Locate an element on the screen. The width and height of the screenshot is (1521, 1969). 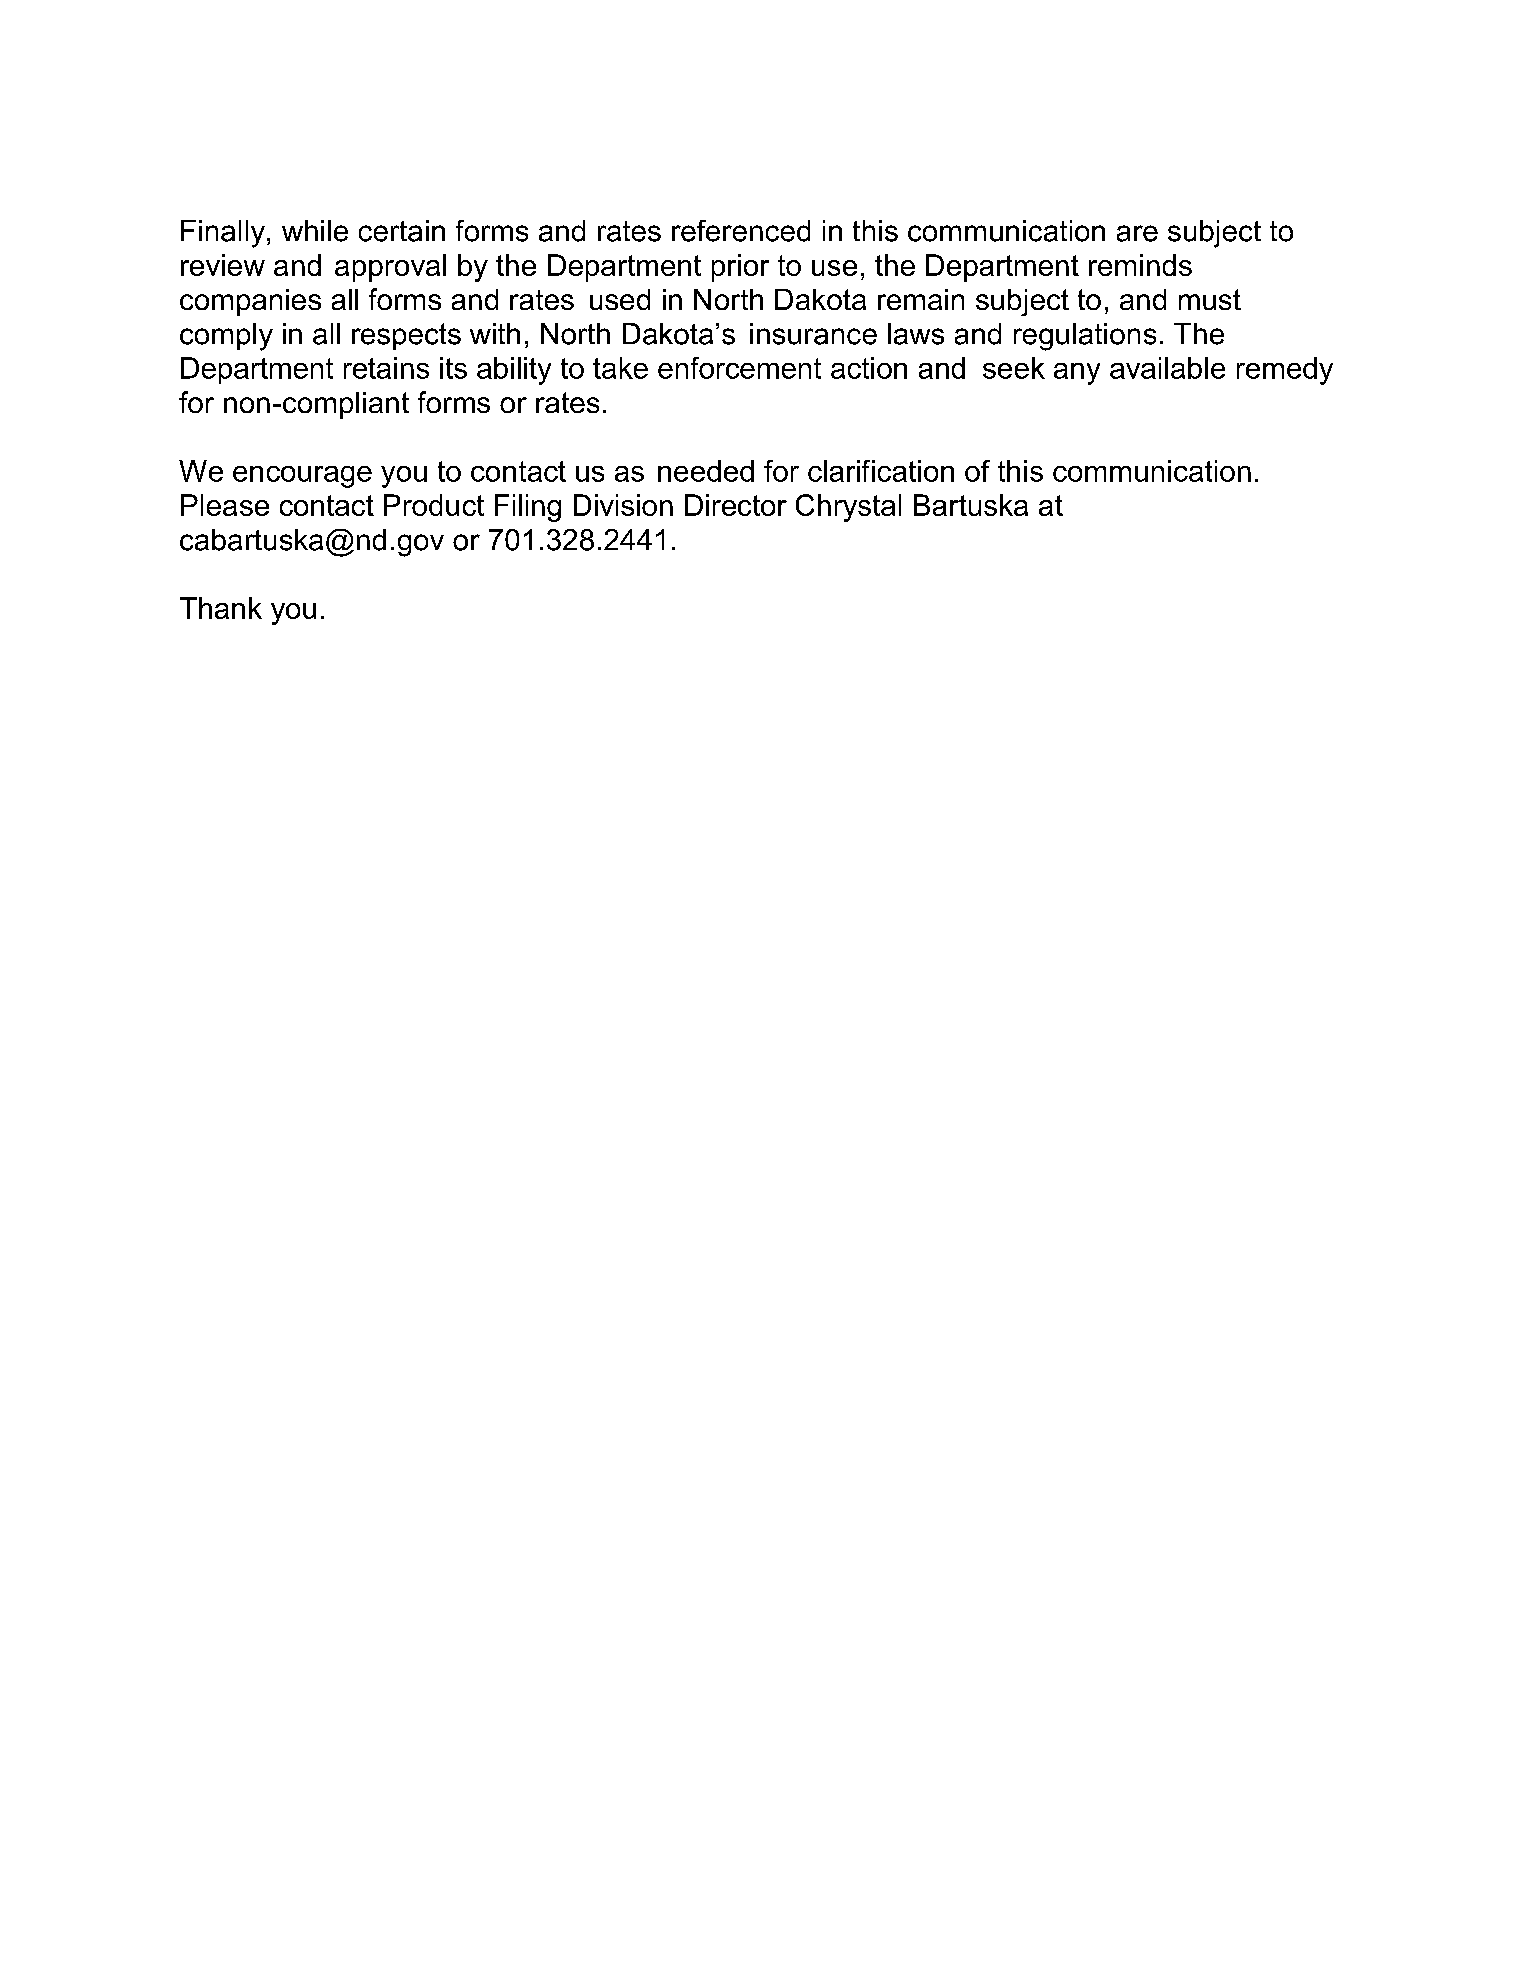
needed is located at coordinates (706, 471).
